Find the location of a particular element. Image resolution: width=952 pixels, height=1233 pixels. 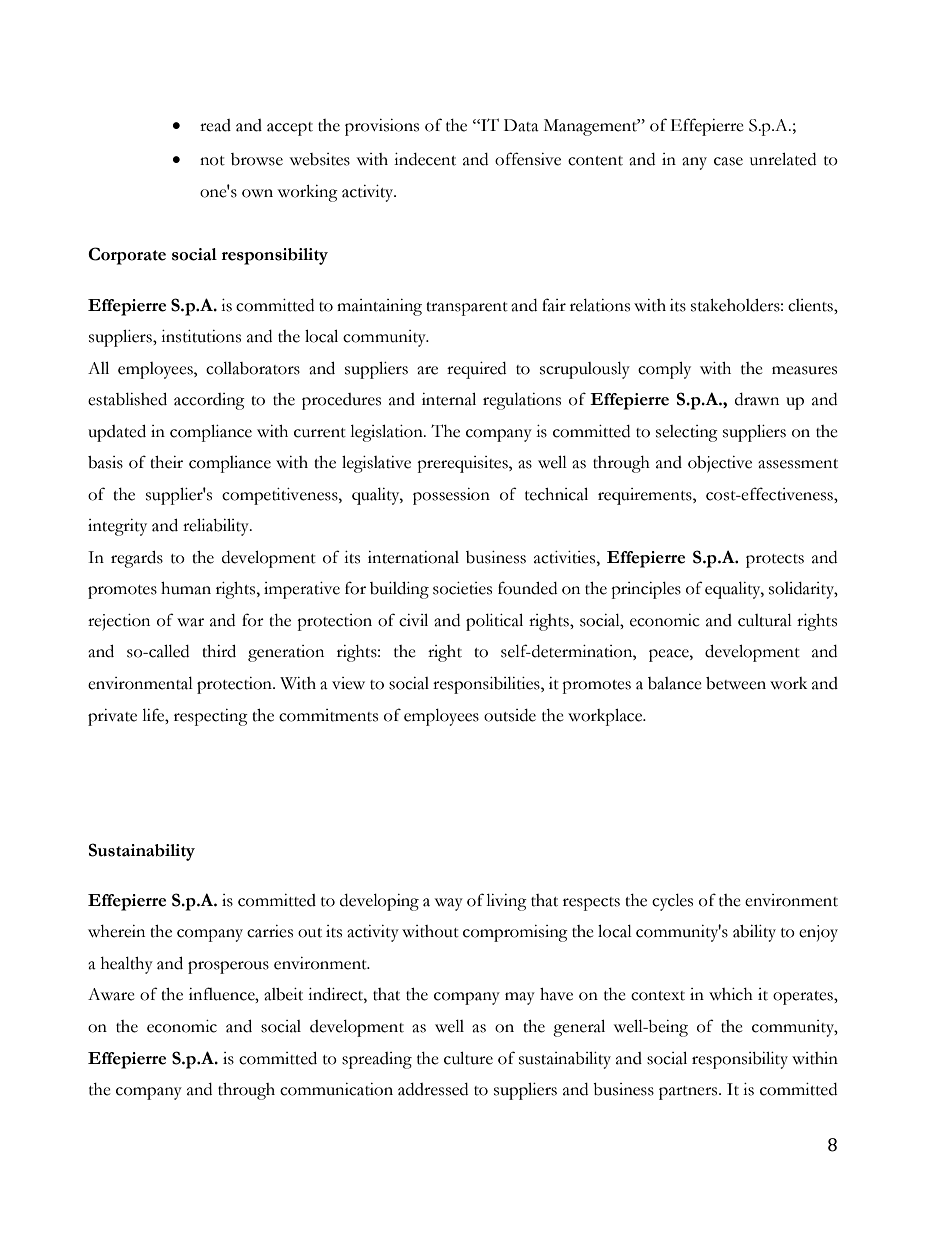

according is located at coordinates (209, 401).
